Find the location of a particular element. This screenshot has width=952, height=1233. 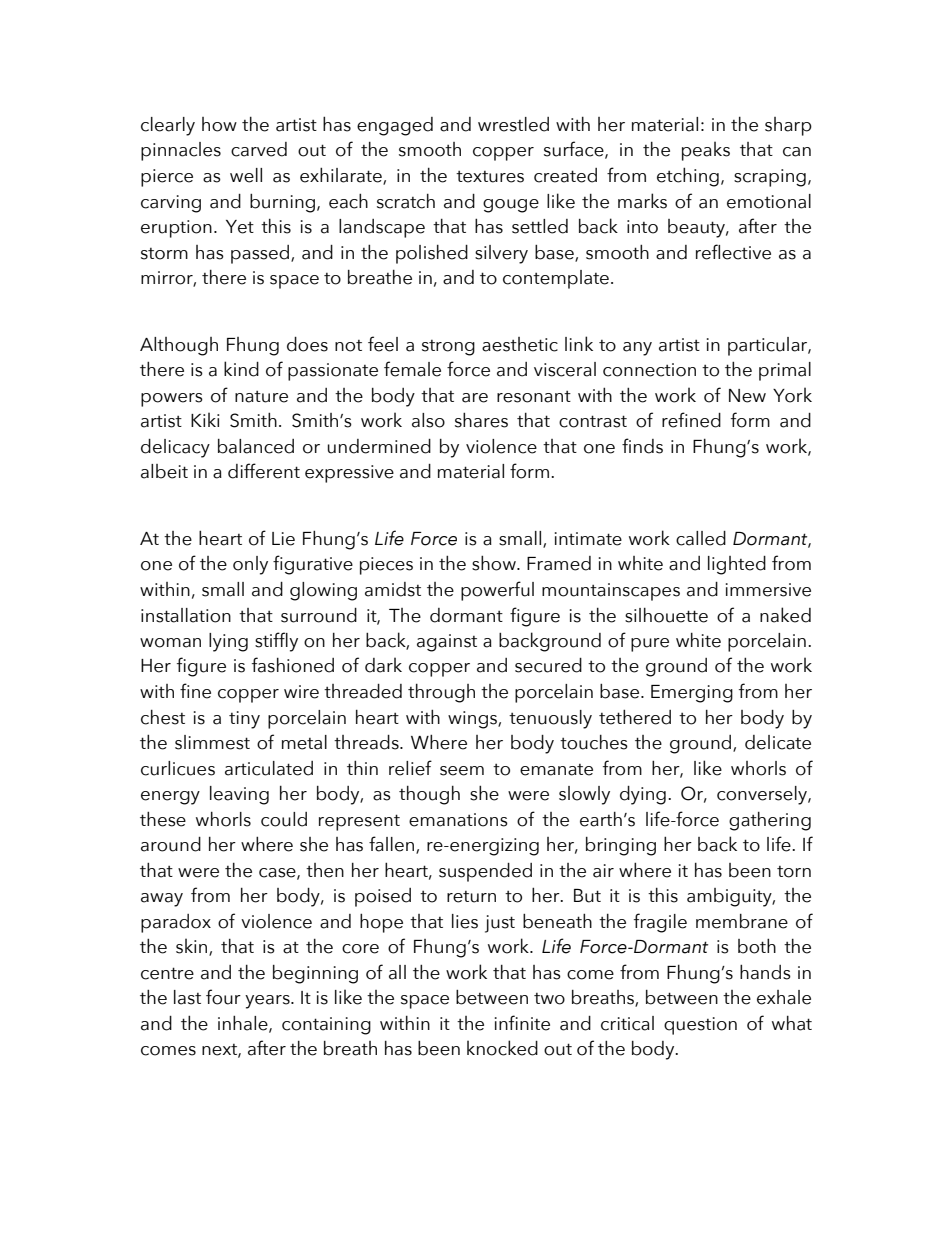

only is located at coordinates (250, 565).
